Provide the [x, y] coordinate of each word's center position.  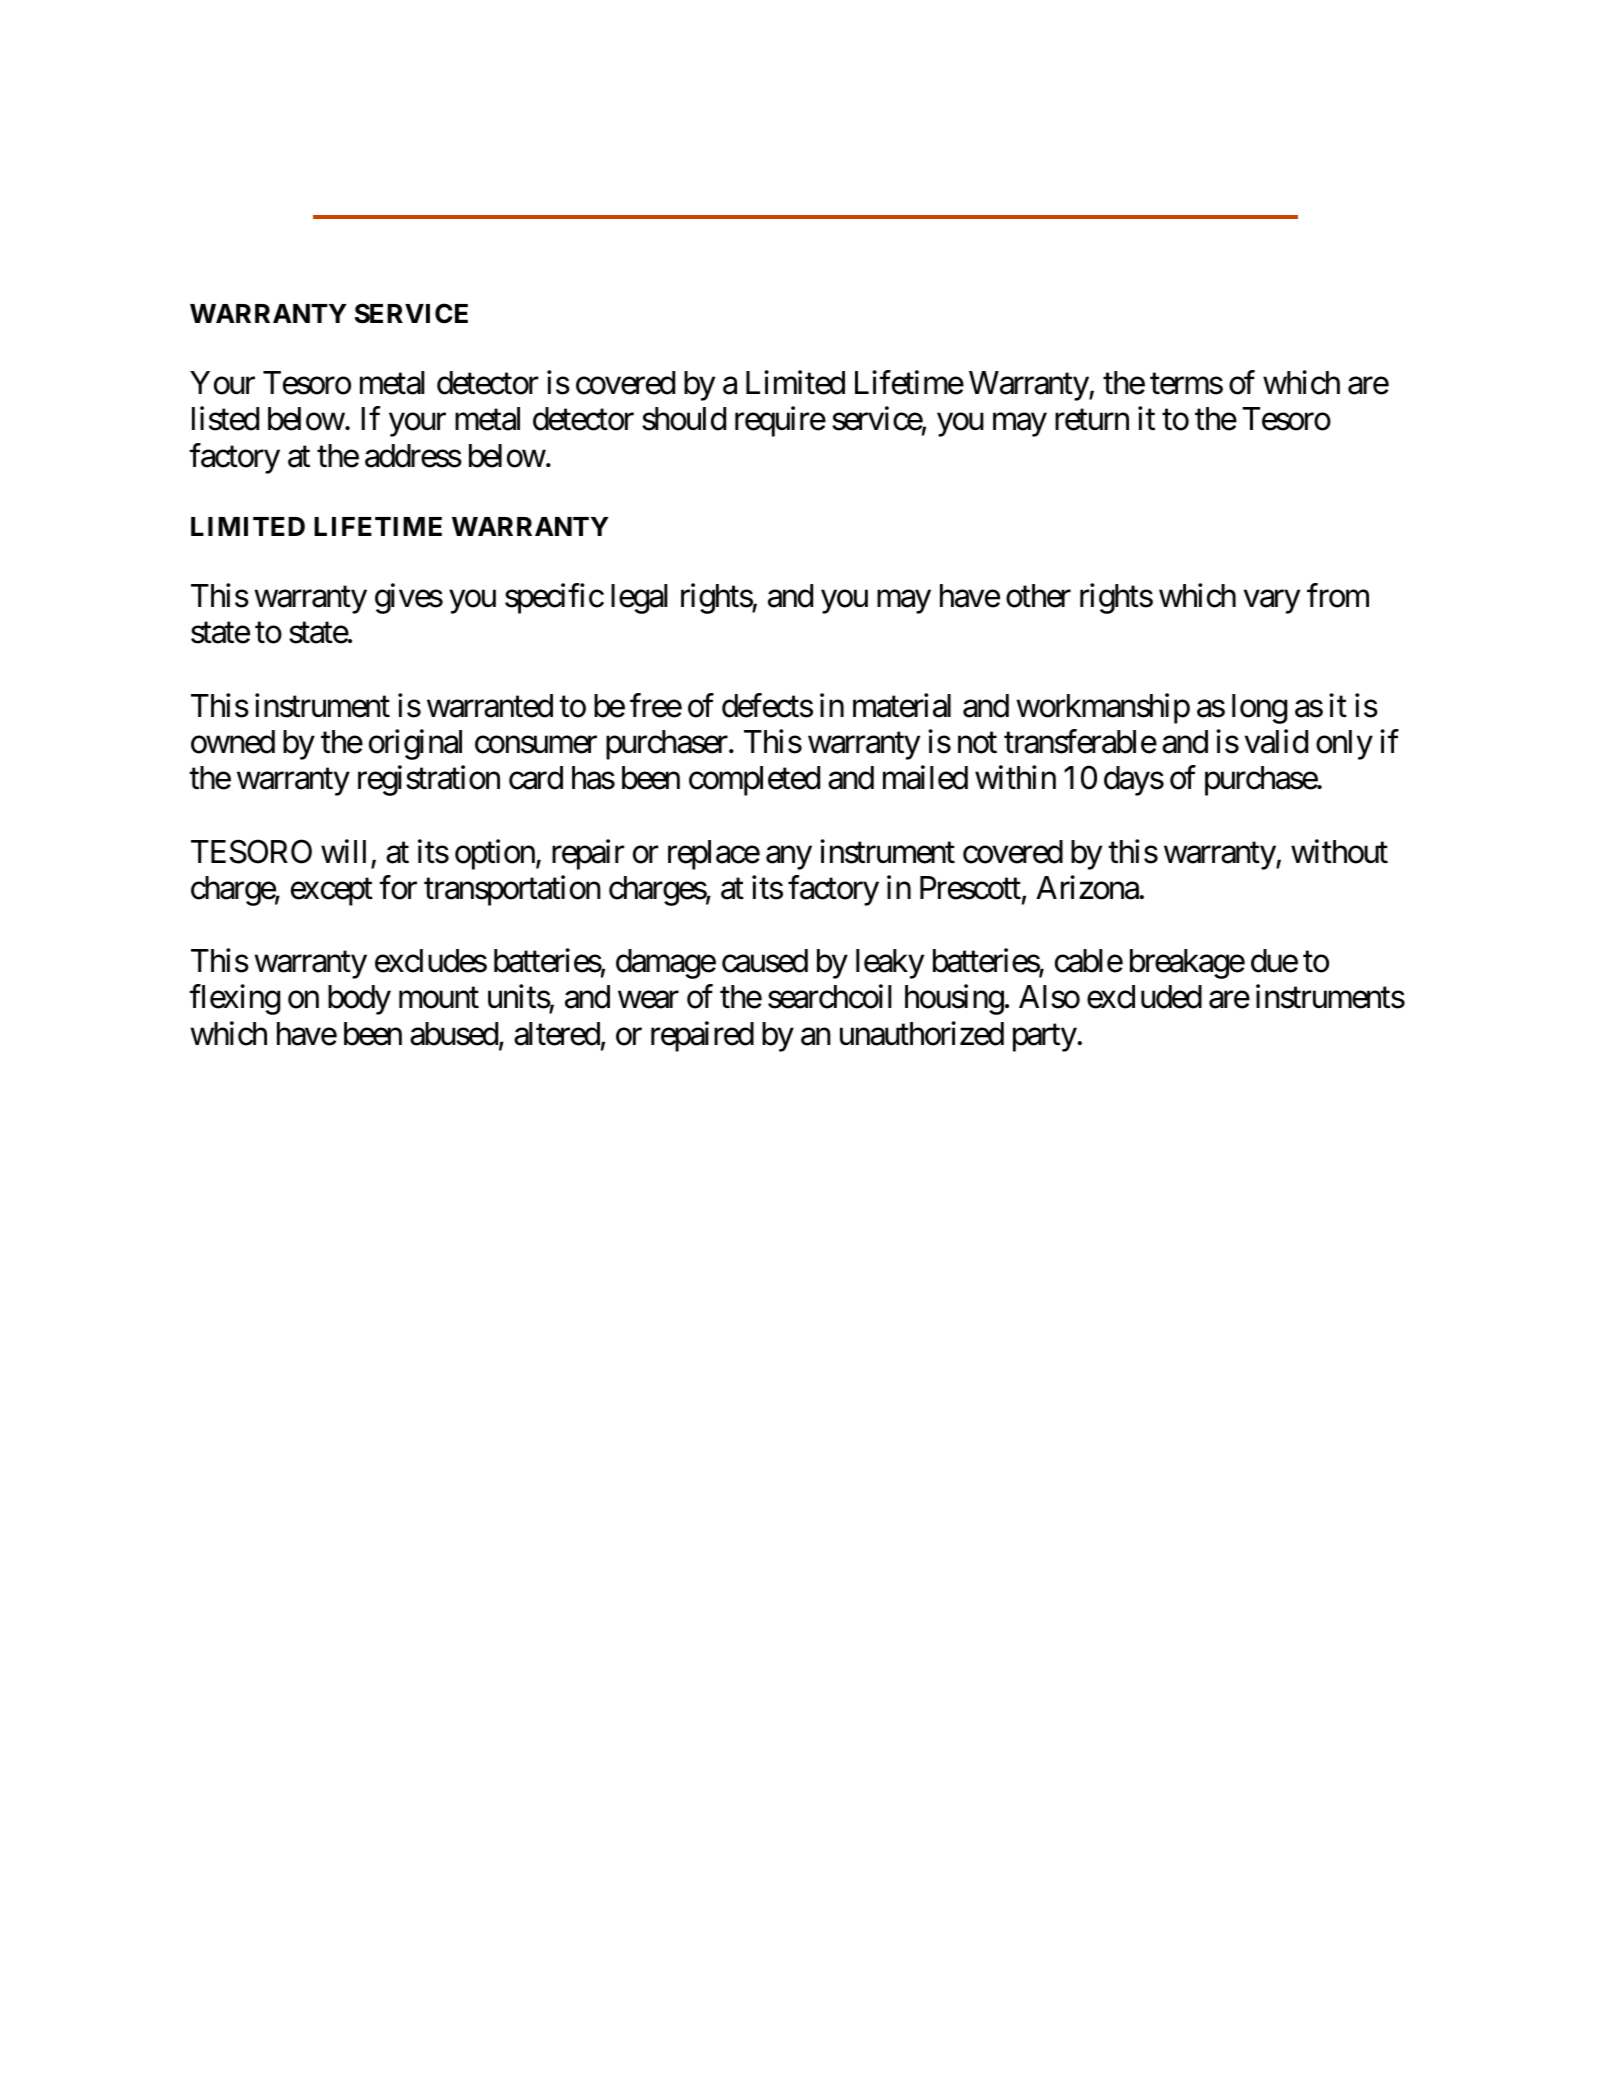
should [684, 419]
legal [639, 599]
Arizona [1088, 887]
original [415, 744]
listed [225, 419]
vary [1272, 602]
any [789, 858]
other [1038, 596]
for [398, 887]
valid [1276, 741]
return [1092, 420]
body [359, 1000]
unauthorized [922, 1033]
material [902, 705]
